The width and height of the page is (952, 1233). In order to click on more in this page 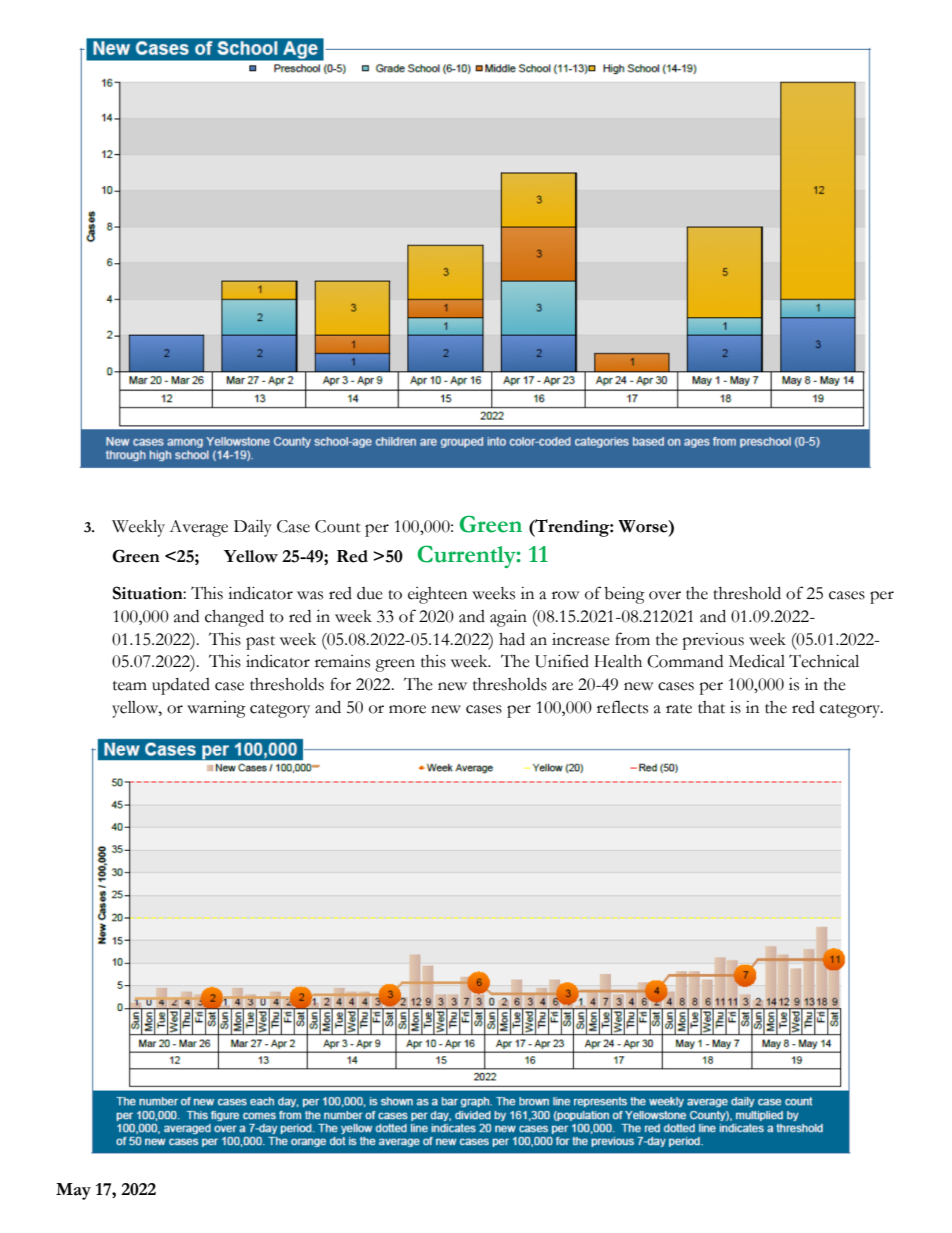, I will do `click(407, 709)`.
